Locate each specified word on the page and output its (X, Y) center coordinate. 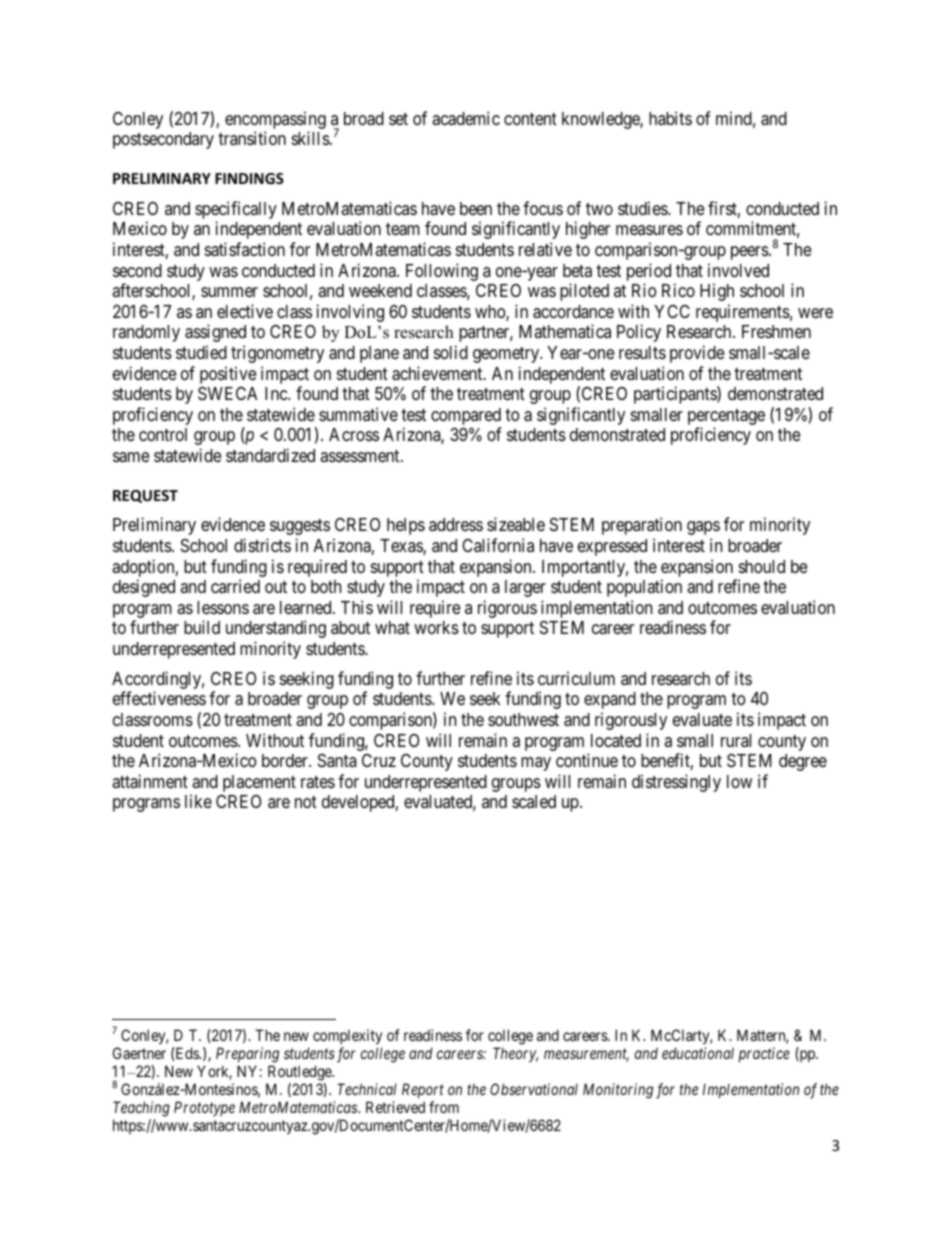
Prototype (204, 1108)
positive (228, 375)
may (536, 764)
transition (252, 138)
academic (466, 118)
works (436, 627)
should (762, 566)
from (444, 1107)
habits (670, 118)
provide (697, 354)
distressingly (676, 783)
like (198, 801)
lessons (223, 607)
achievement (438, 373)
